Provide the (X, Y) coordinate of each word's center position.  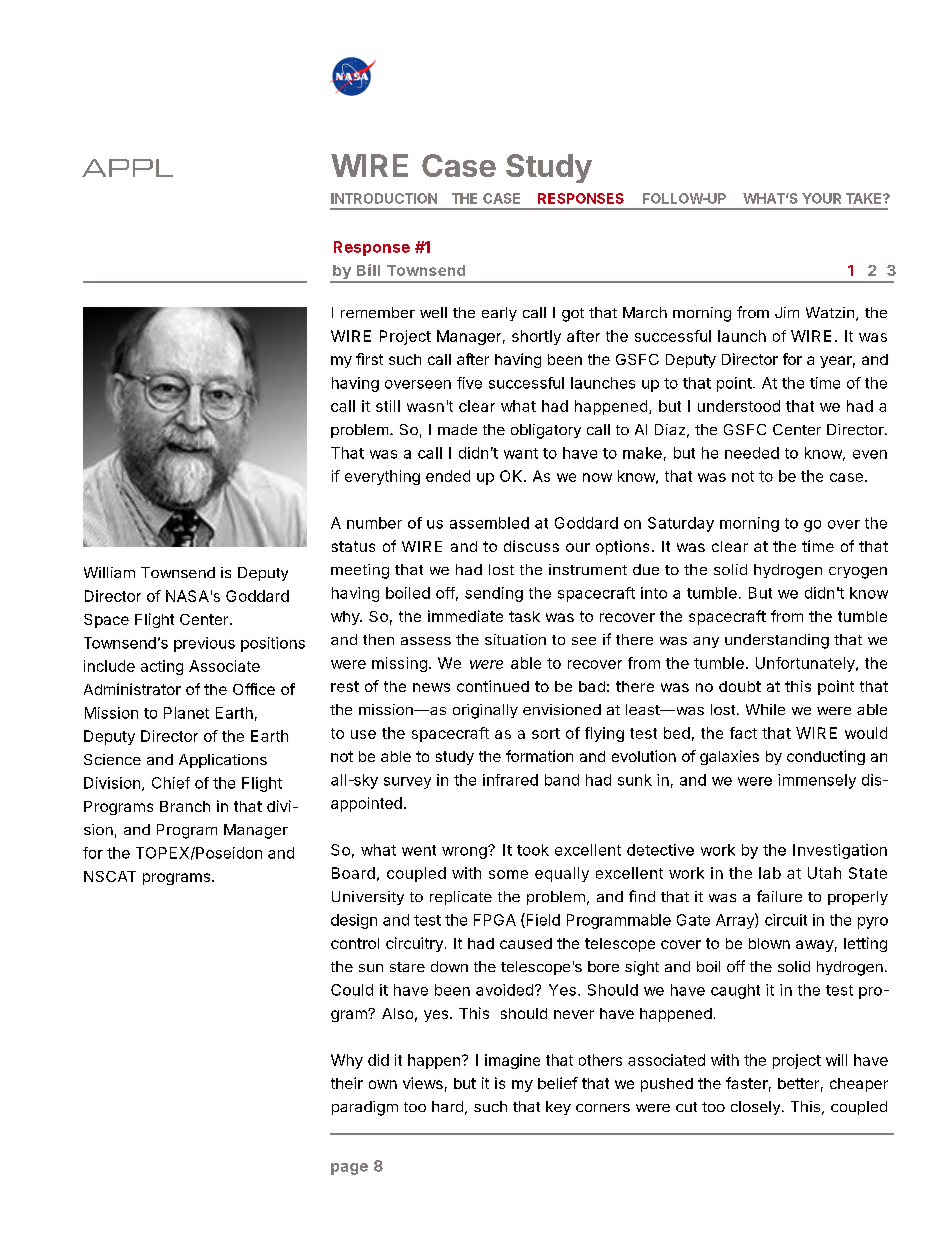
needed (752, 453)
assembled (489, 523)
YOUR (821, 198)
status (353, 546)
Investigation (840, 851)
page (349, 1169)
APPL (127, 168)
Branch (185, 806)
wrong (464, 853)
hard (447, 1106)
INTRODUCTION (384, 198)
